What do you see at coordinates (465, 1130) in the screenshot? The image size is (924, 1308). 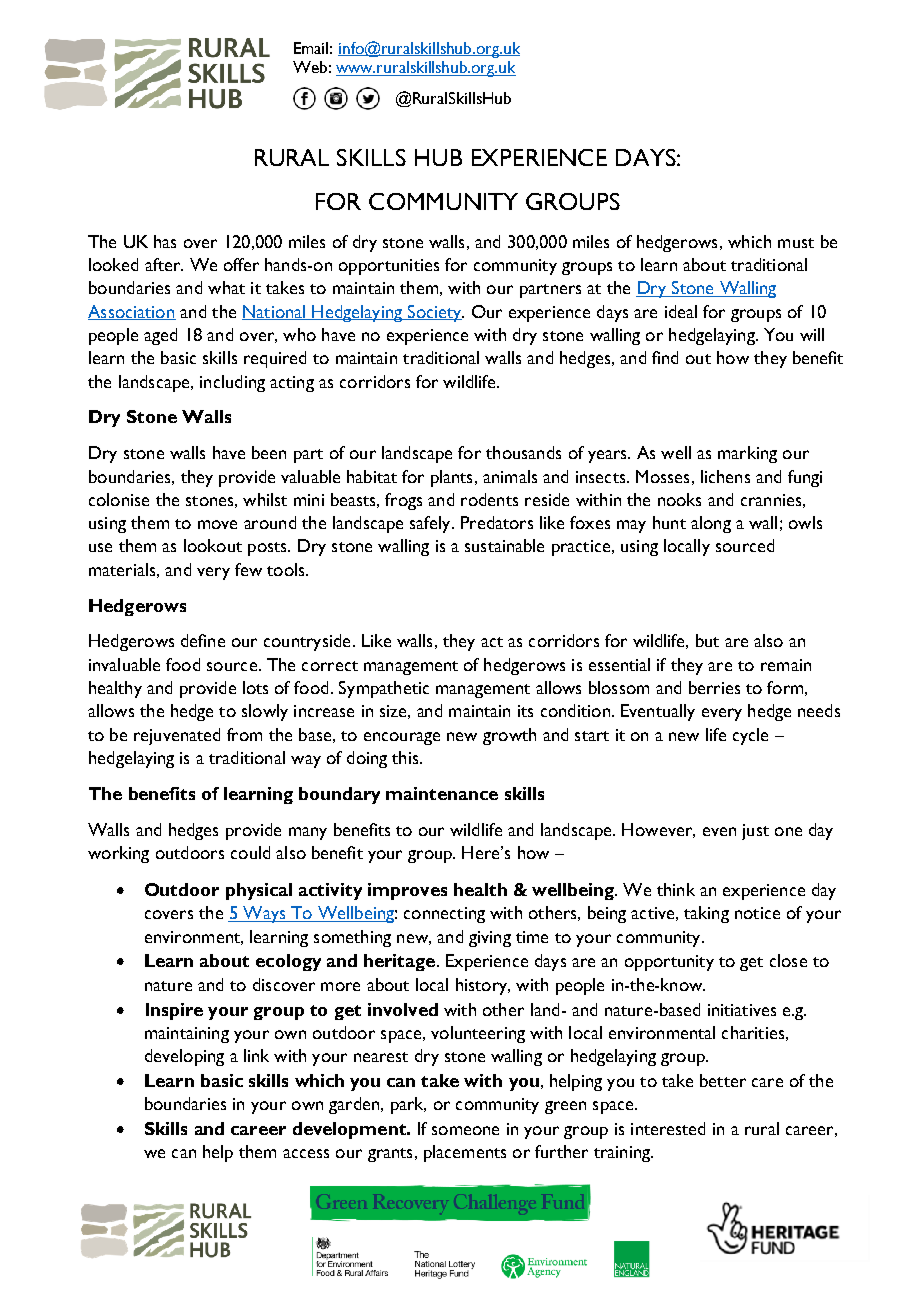 I see `someone` at bounding box center [465, 1130].
